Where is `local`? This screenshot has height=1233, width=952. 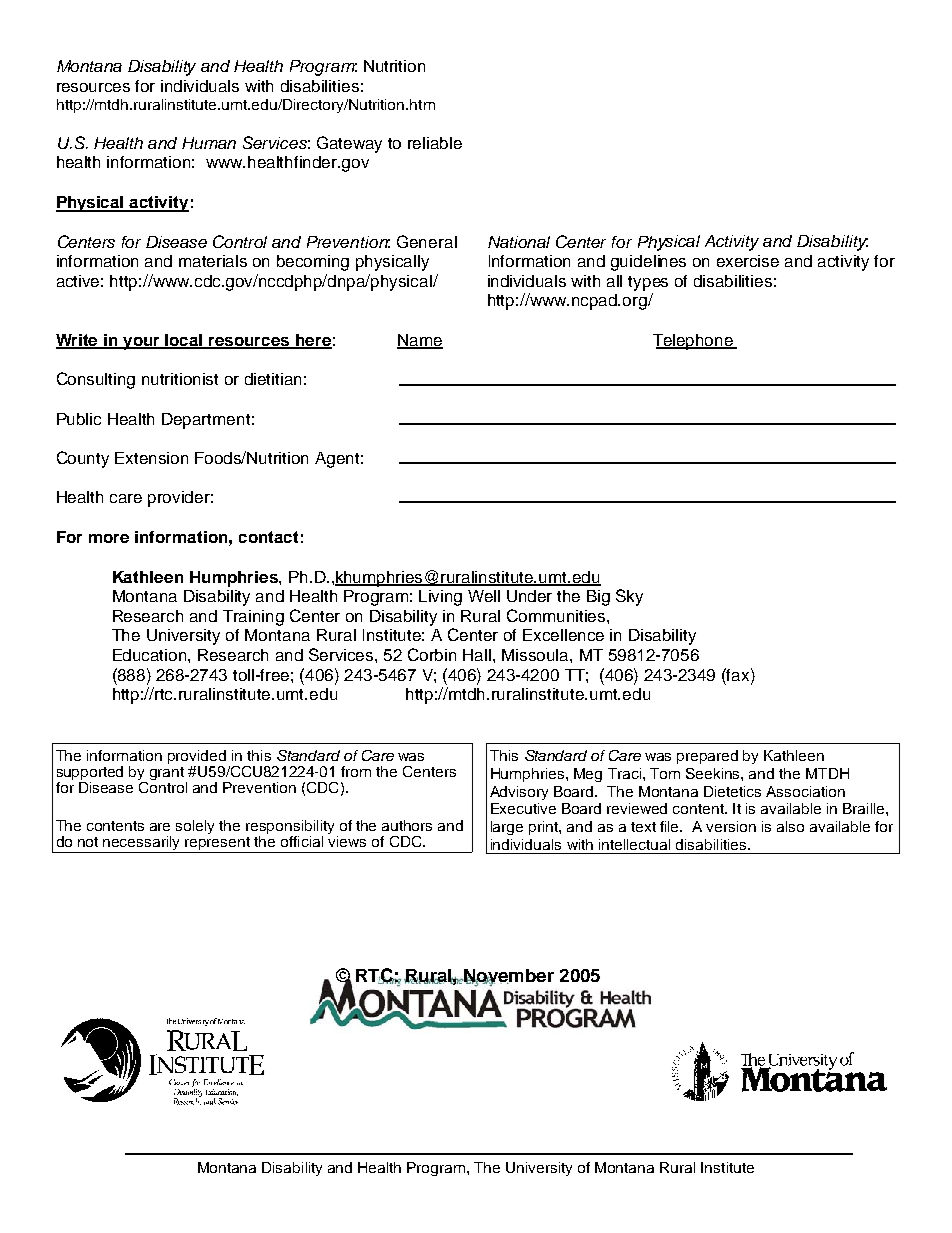
local is located at coordinates (184, 341).
